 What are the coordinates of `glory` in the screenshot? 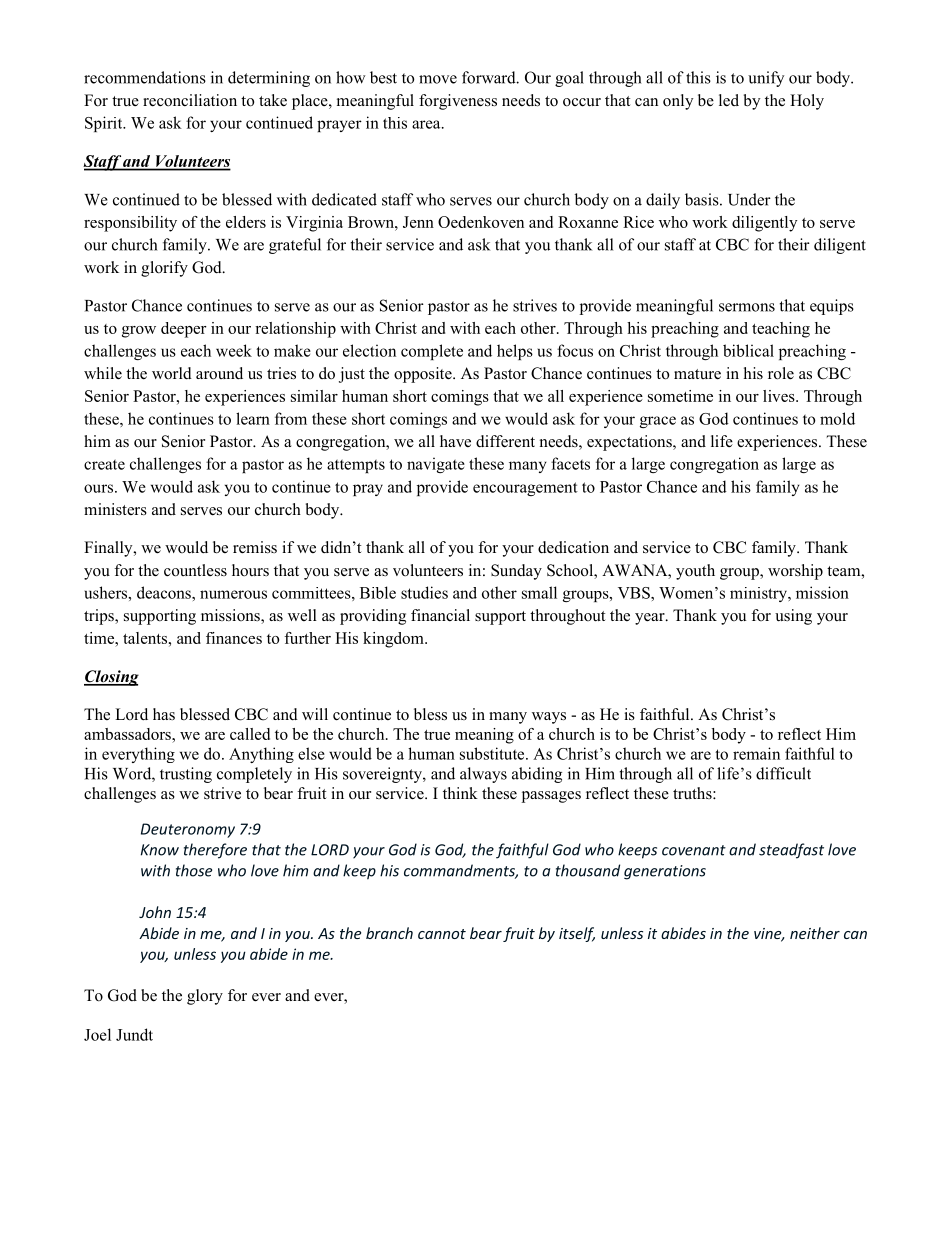 It's located at (205, 997).
